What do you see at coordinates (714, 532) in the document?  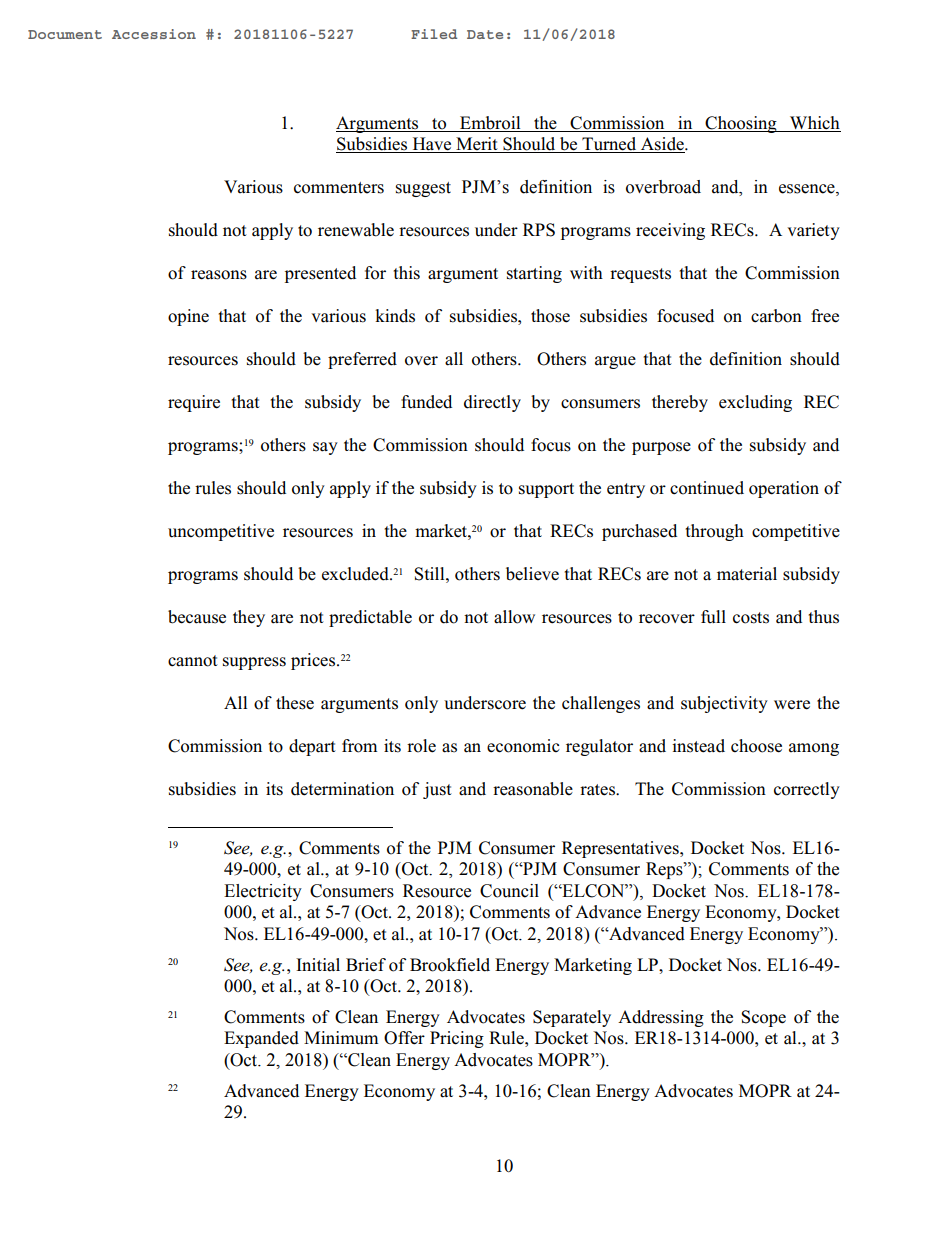 I see `through` at bounding box center [714, 532].
